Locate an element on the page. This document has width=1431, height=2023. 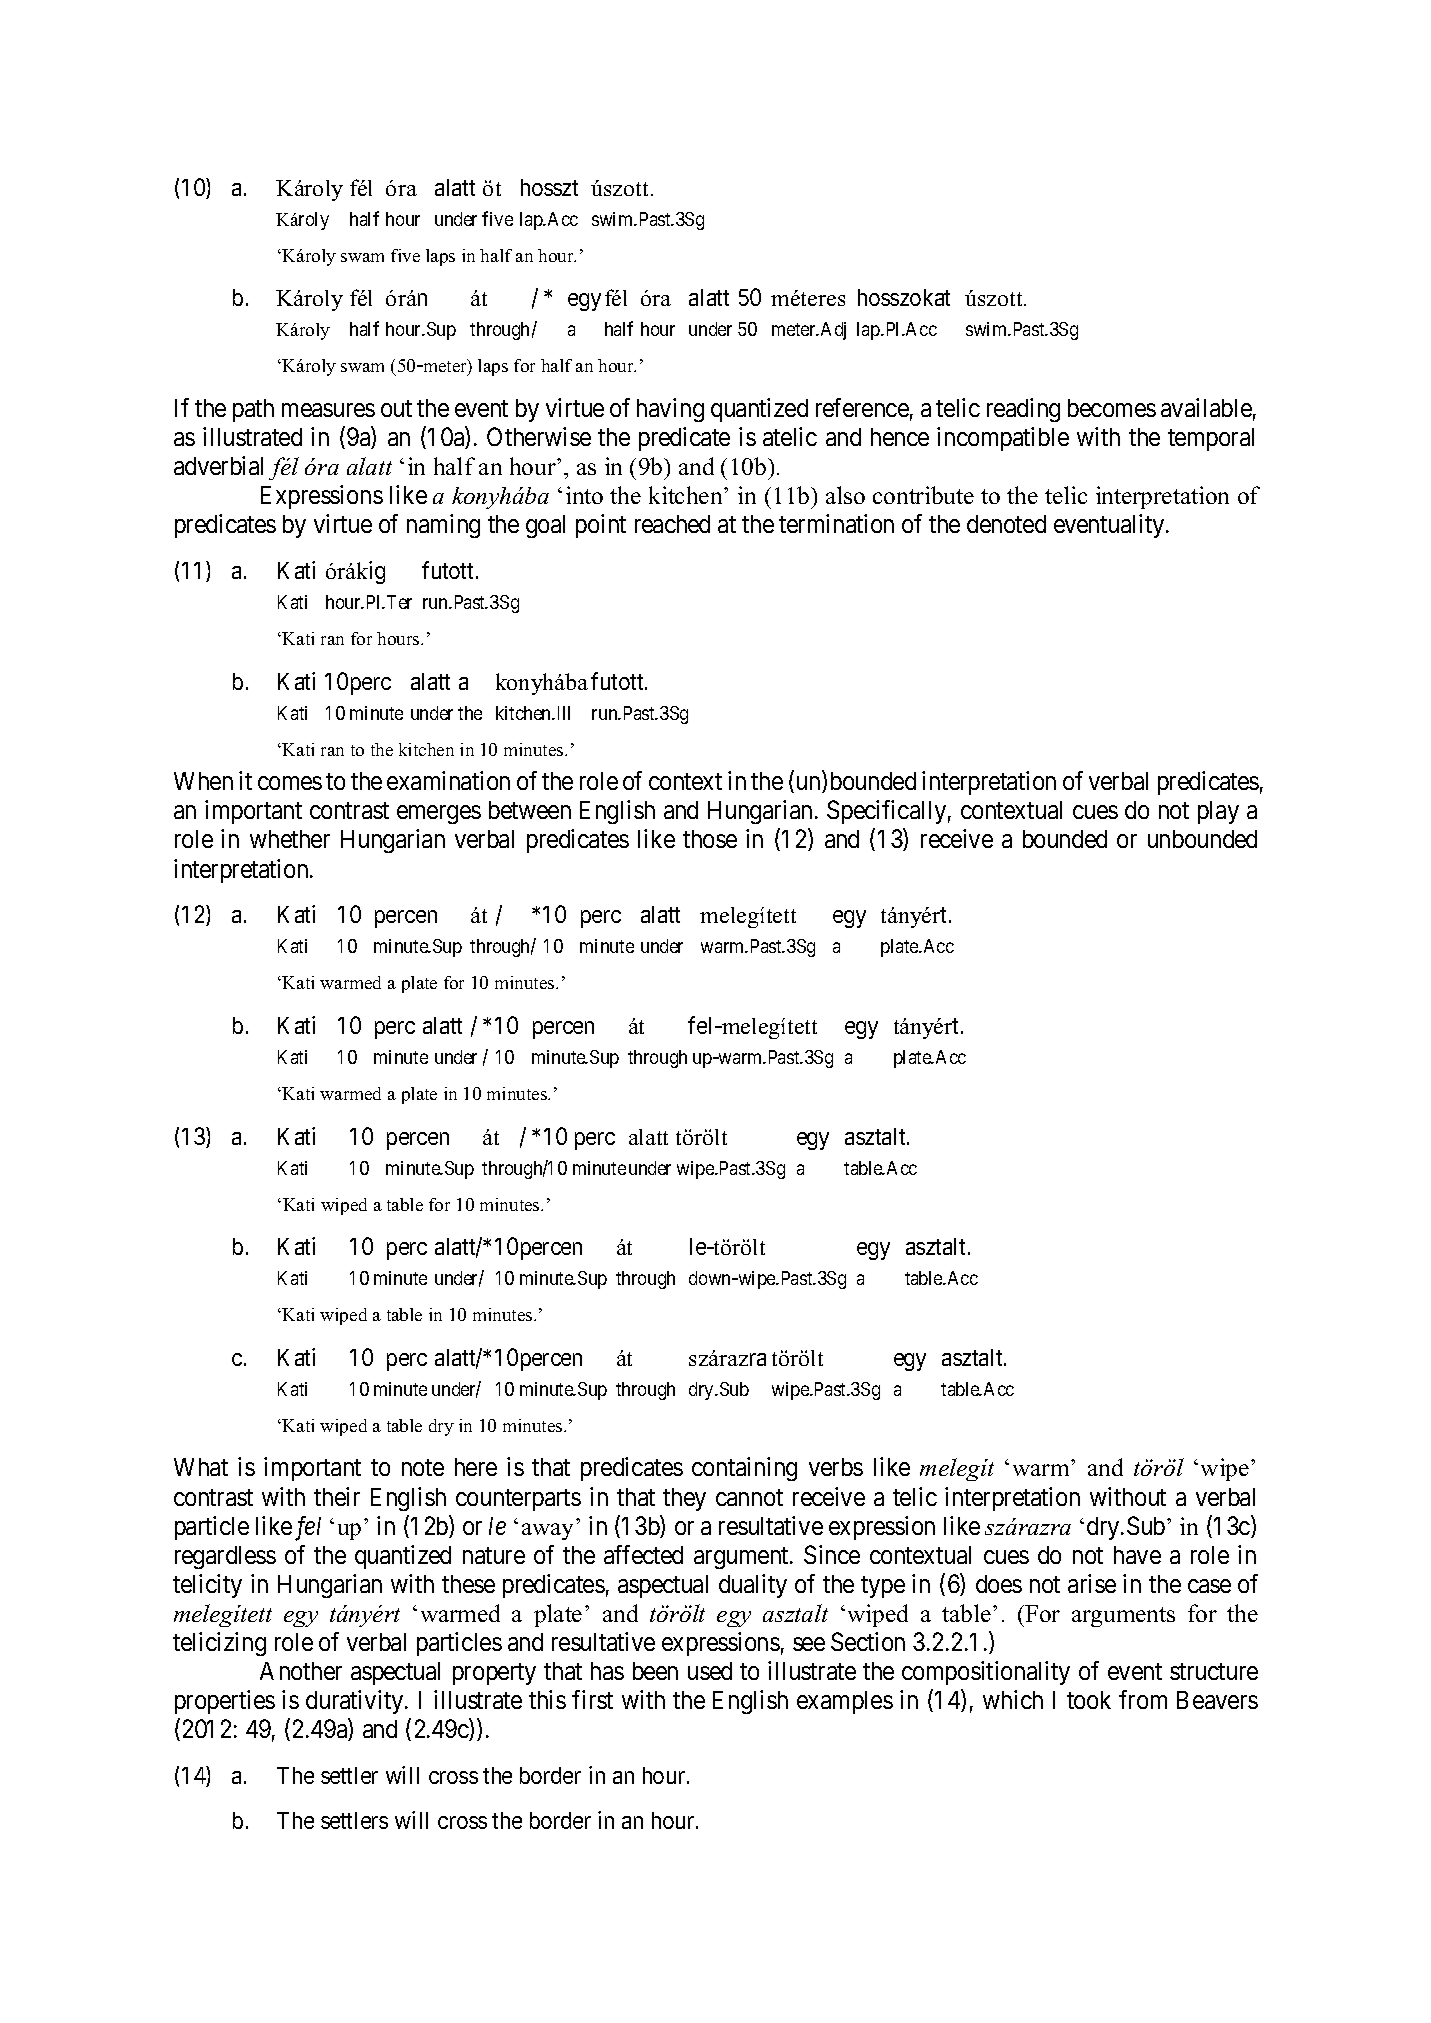
measures is located at coordinates (328, 410).
